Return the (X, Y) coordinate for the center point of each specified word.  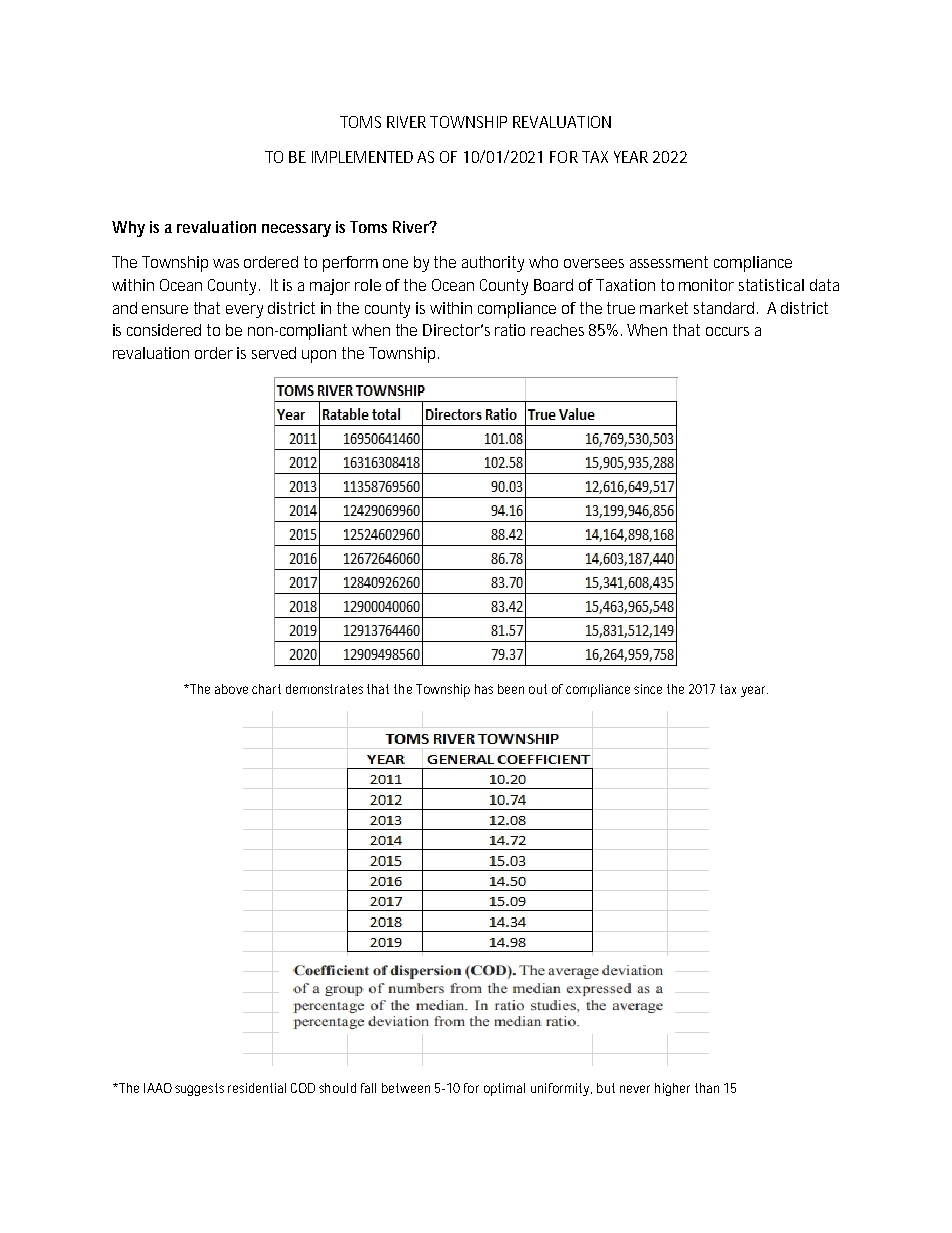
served (274, 353)
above (231, 689)
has (484, 689)
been (511, 689)
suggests (199, 1089)
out (538, 689)
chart (266, 689)
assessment (669, 262)
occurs (727, 331)
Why (128, 229)
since (648, 689)
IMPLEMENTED (365, 157)
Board (553, 285)
